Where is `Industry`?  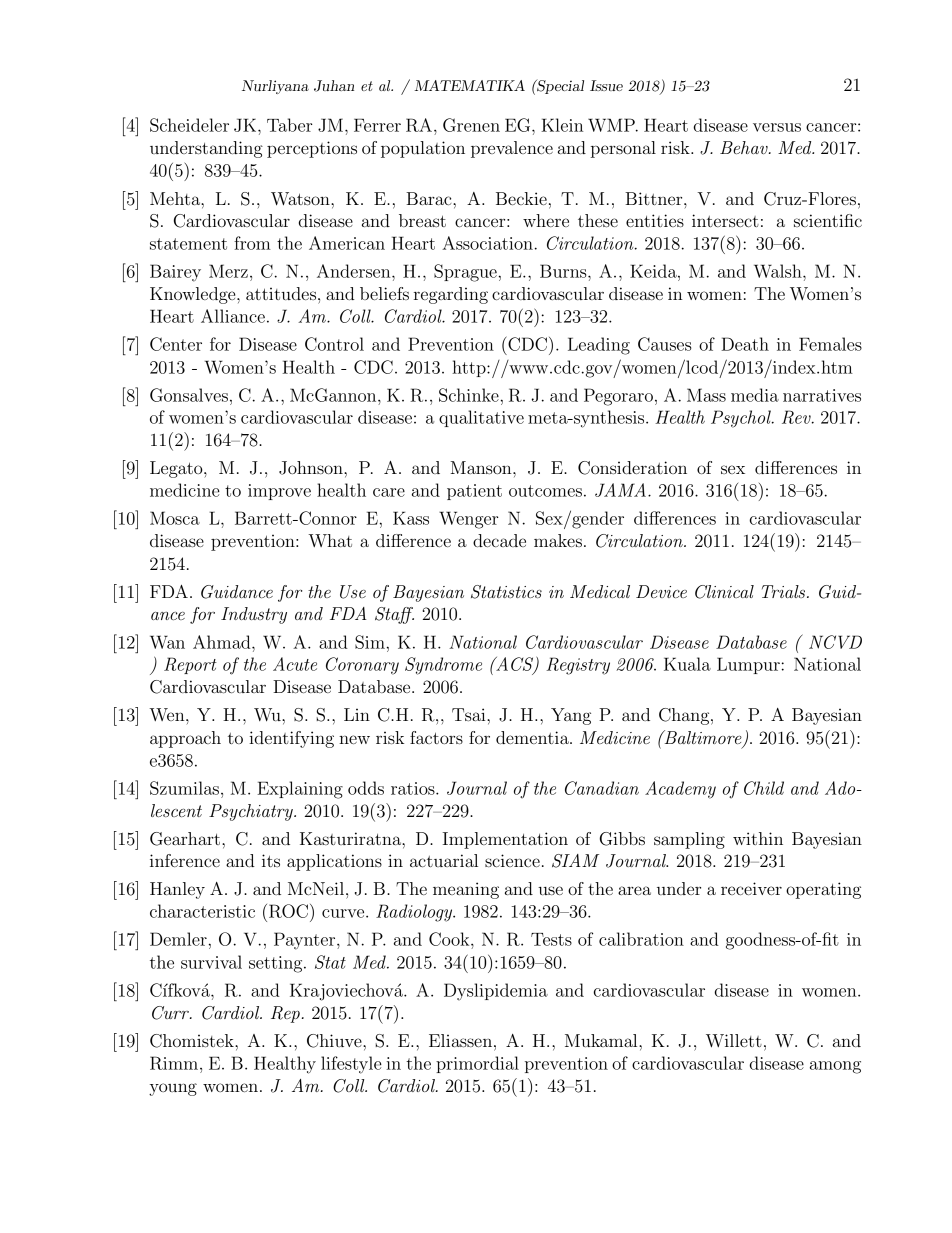 Industry is located at coordinates (254, 615).
